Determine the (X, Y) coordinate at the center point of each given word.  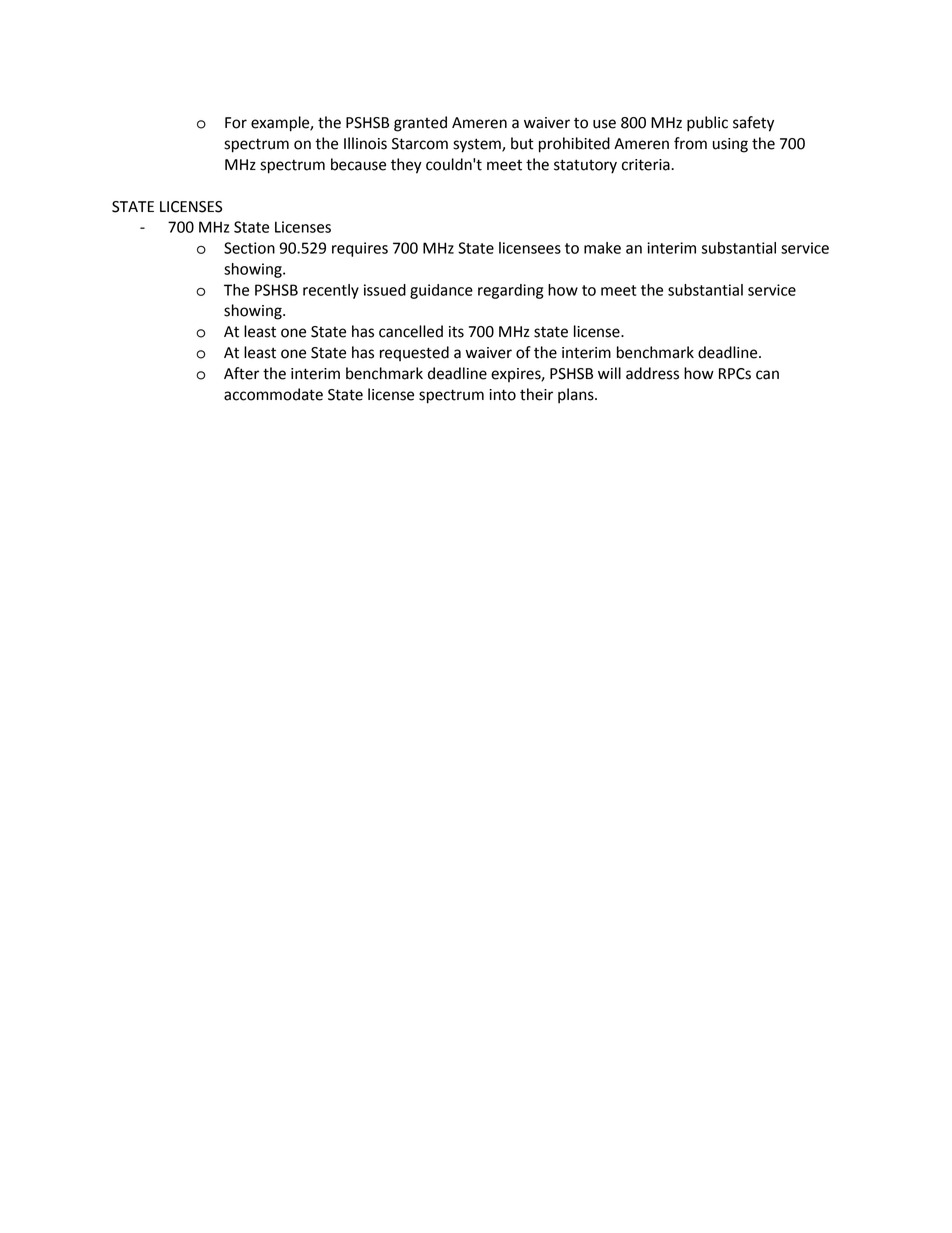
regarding (510, 291)
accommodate (273, 394)
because (358, 164)
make (602, 248)
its (456, 332)
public (707, 124)
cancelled (411, 331)
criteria (647, 165)
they (406, 166)
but (522, 143)
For (236, 123)
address (652, 373)
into (502, 395)
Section (249, 248)
